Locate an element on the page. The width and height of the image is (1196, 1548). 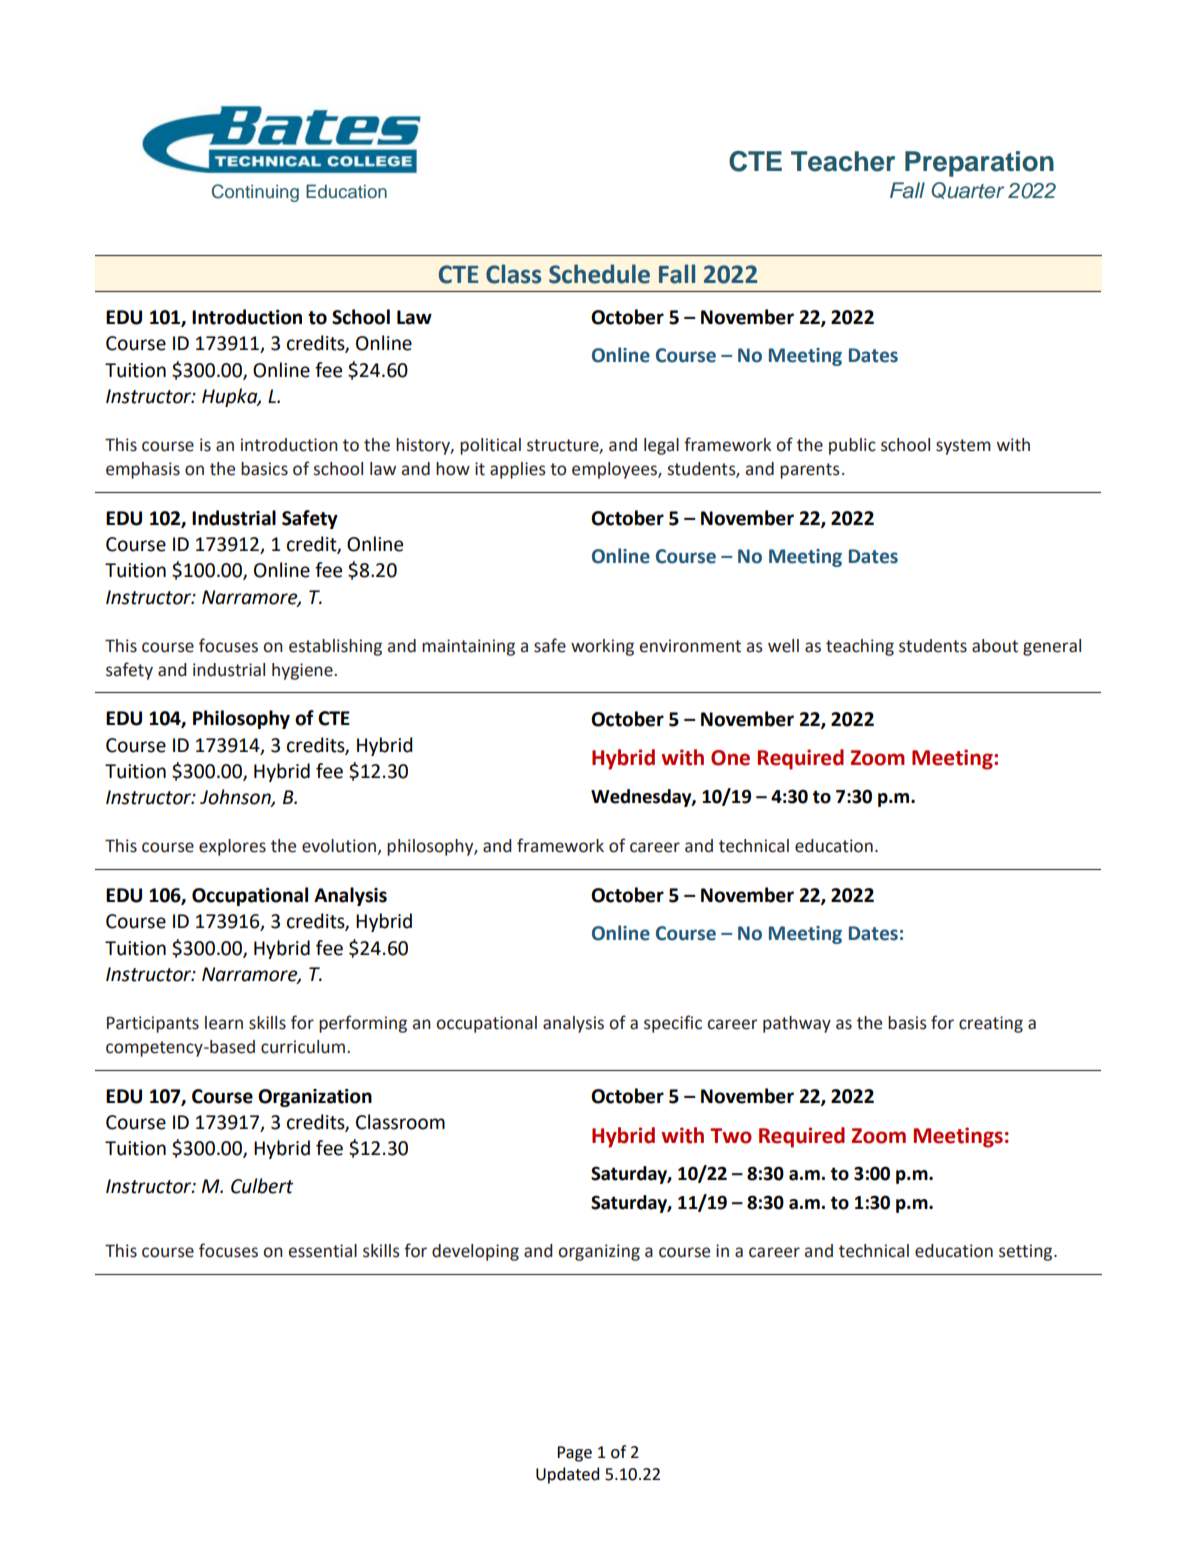
applies is located at coordinates (518, 470).
